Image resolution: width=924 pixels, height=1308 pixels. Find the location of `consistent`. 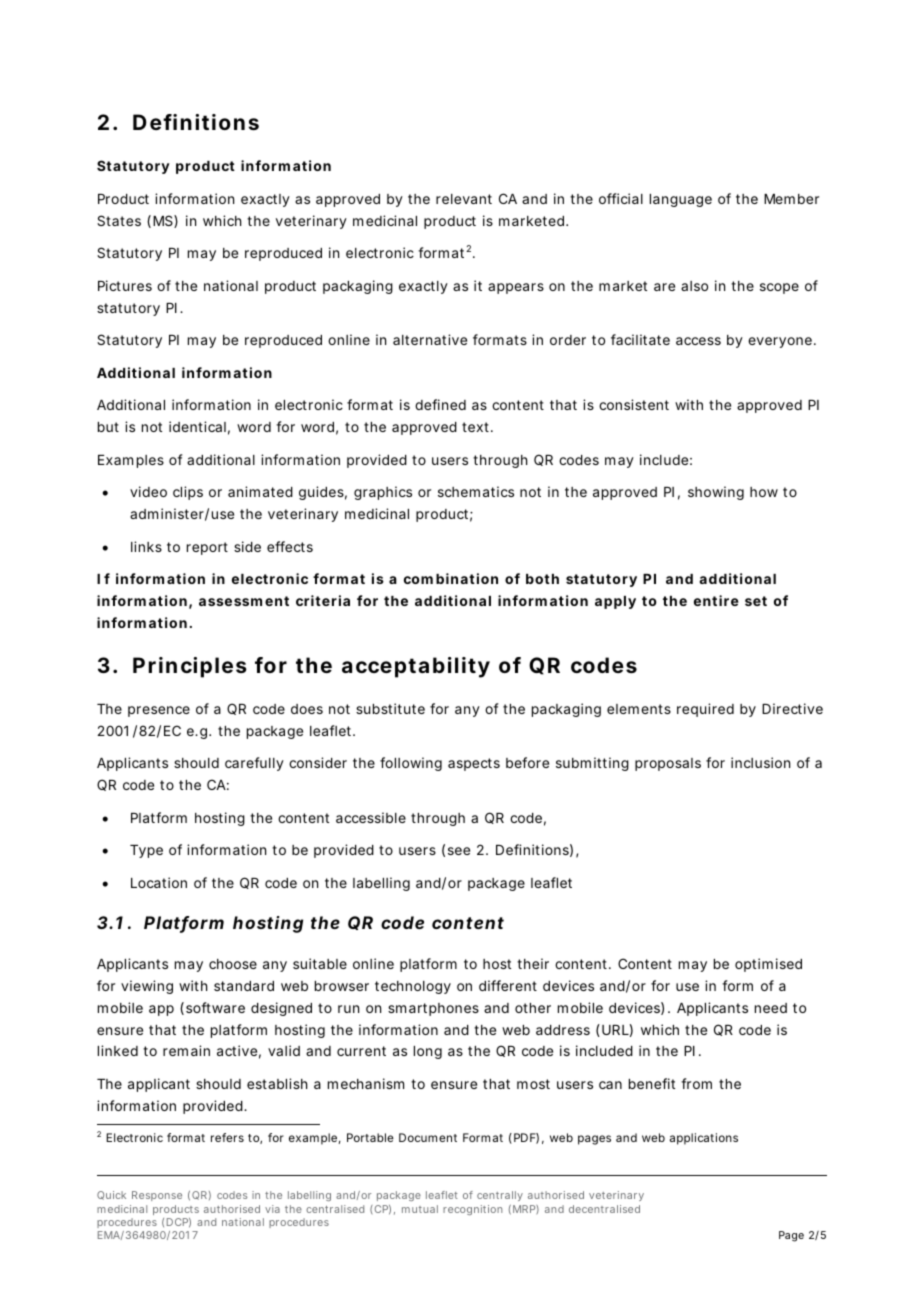

consistent is located at coordinates (634, 404).
